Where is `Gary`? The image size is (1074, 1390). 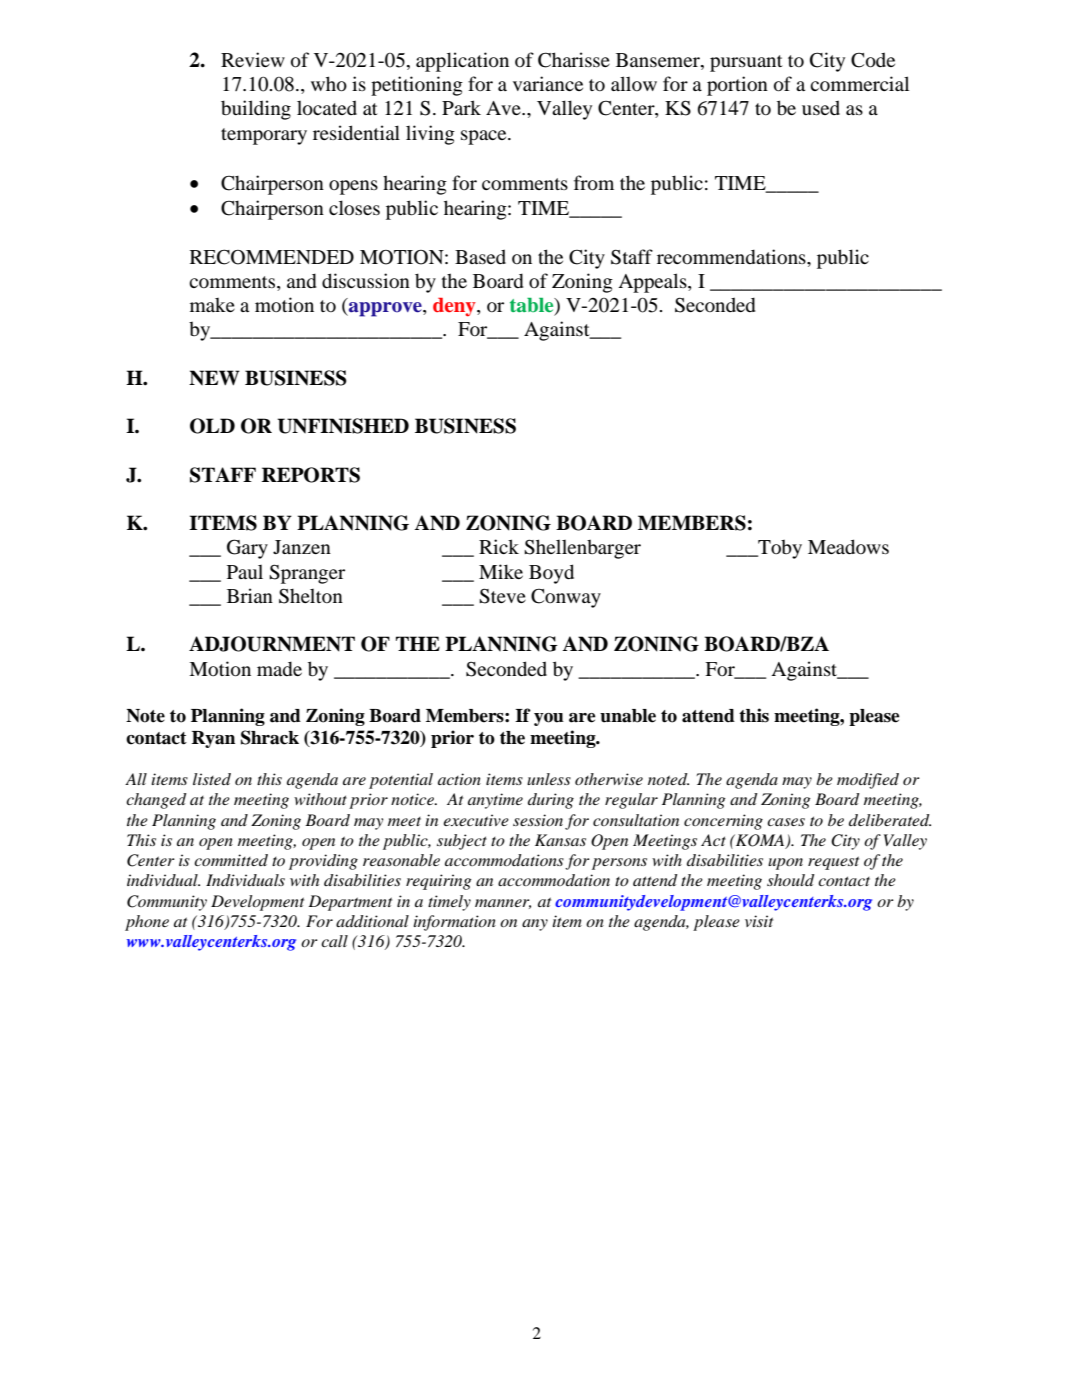 Gary is located at coordinates (247, 549).
